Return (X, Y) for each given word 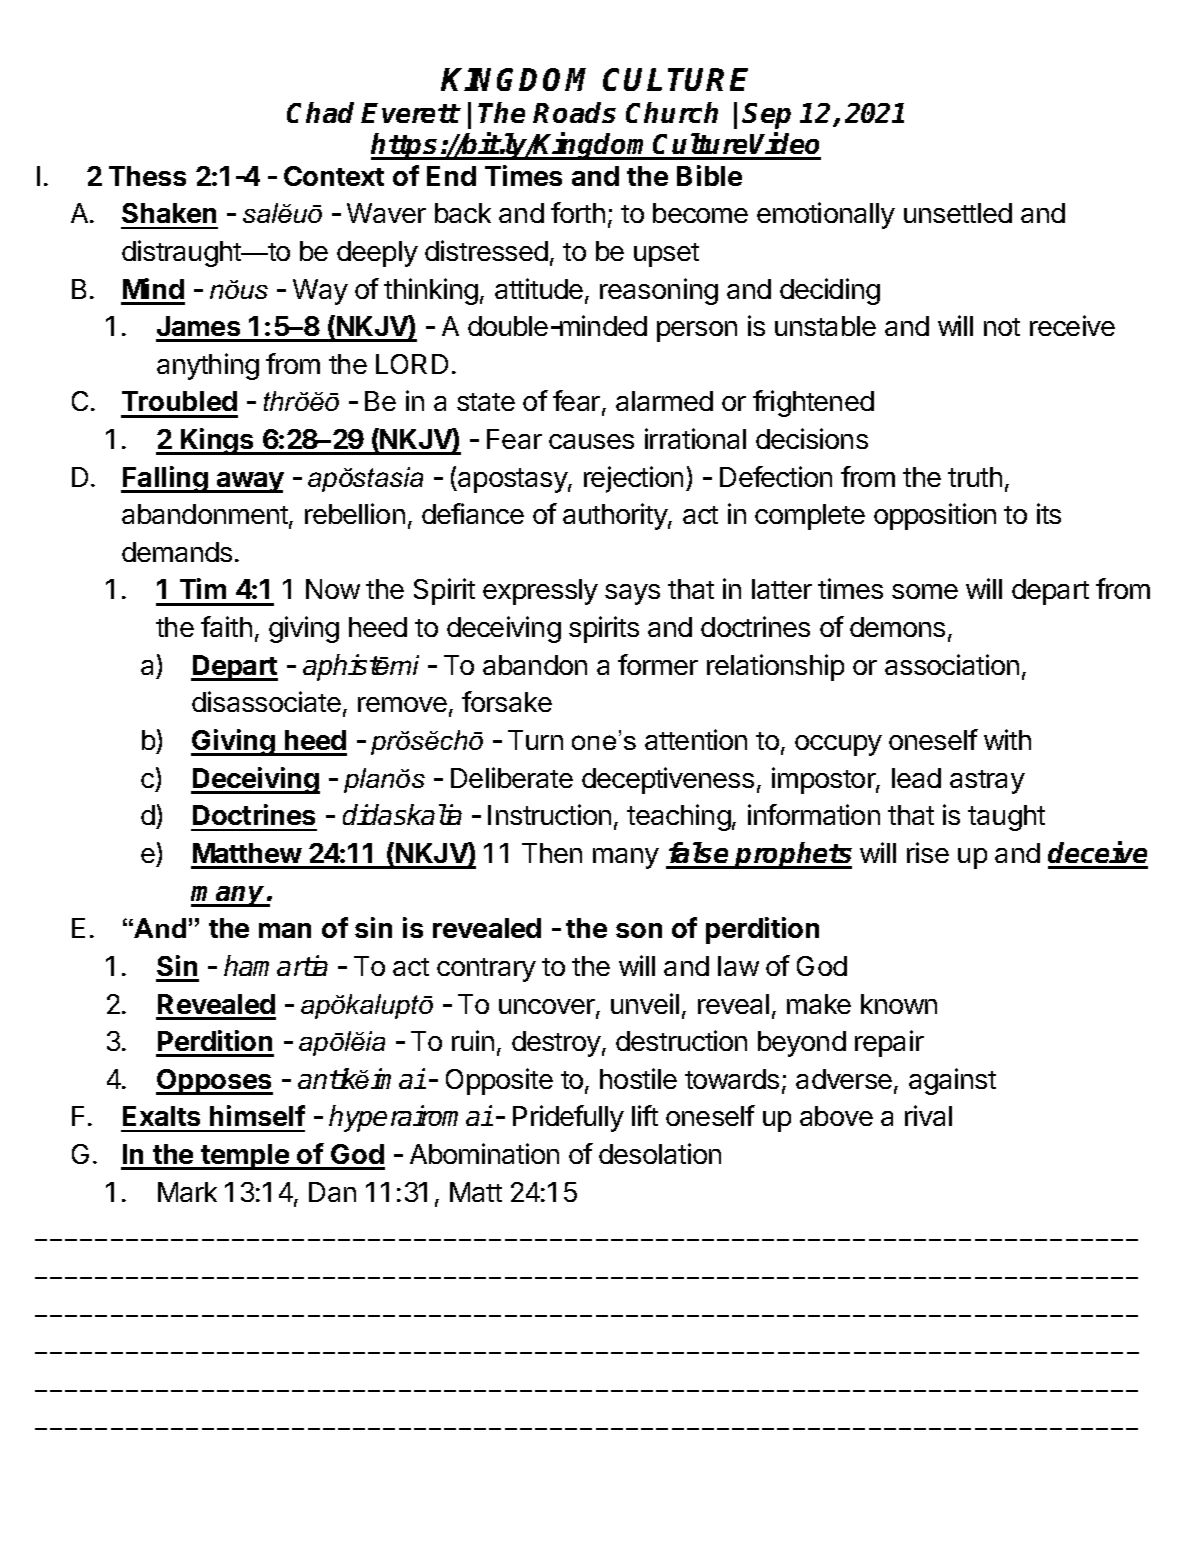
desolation (660, 1153)
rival (928, 1115)
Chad (320, 112)
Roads (574, 112)
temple (245, 1157)
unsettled (958, 213)
